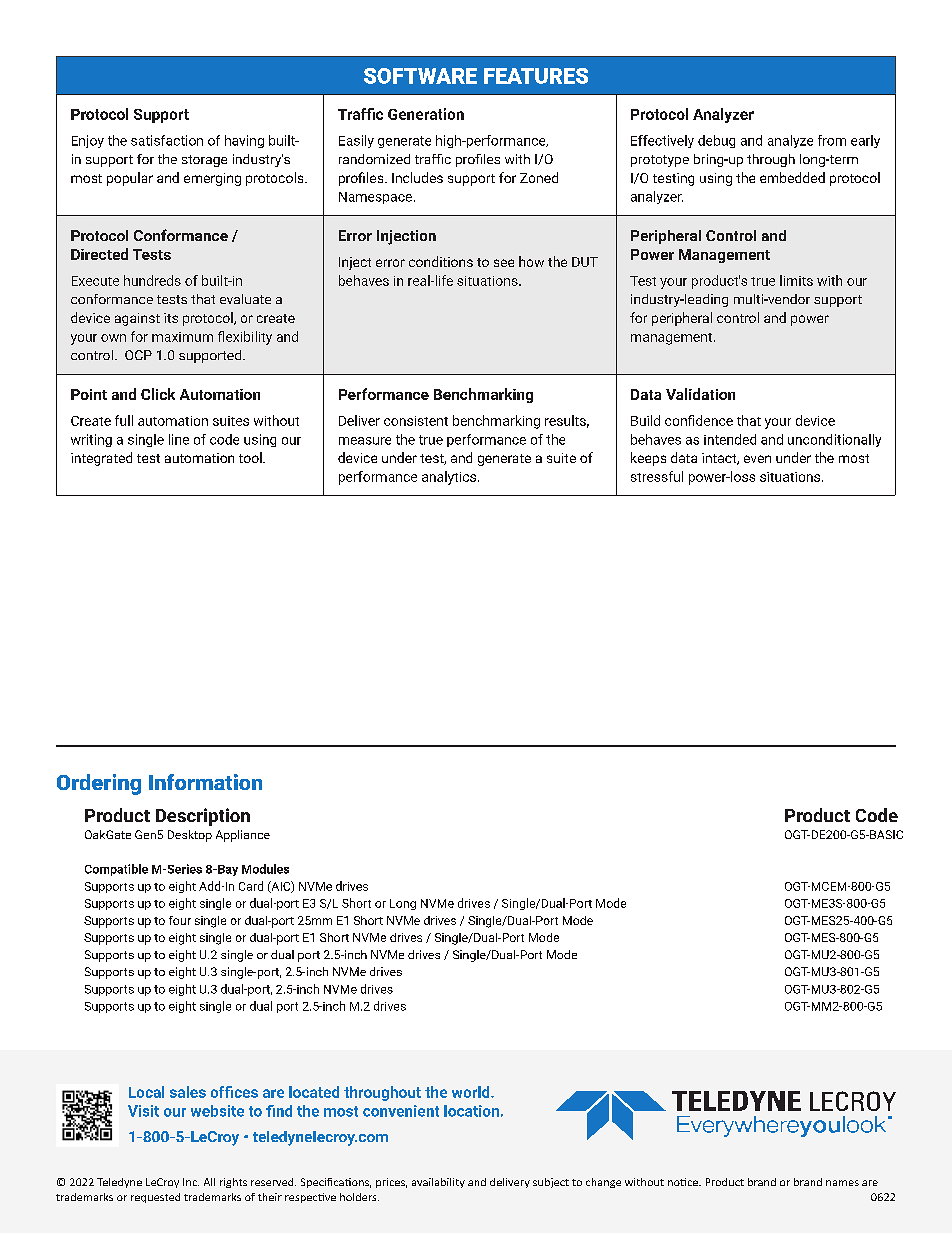  Describe the element at coordinates (265, 869) in the page. I see `Modules` at that location.
